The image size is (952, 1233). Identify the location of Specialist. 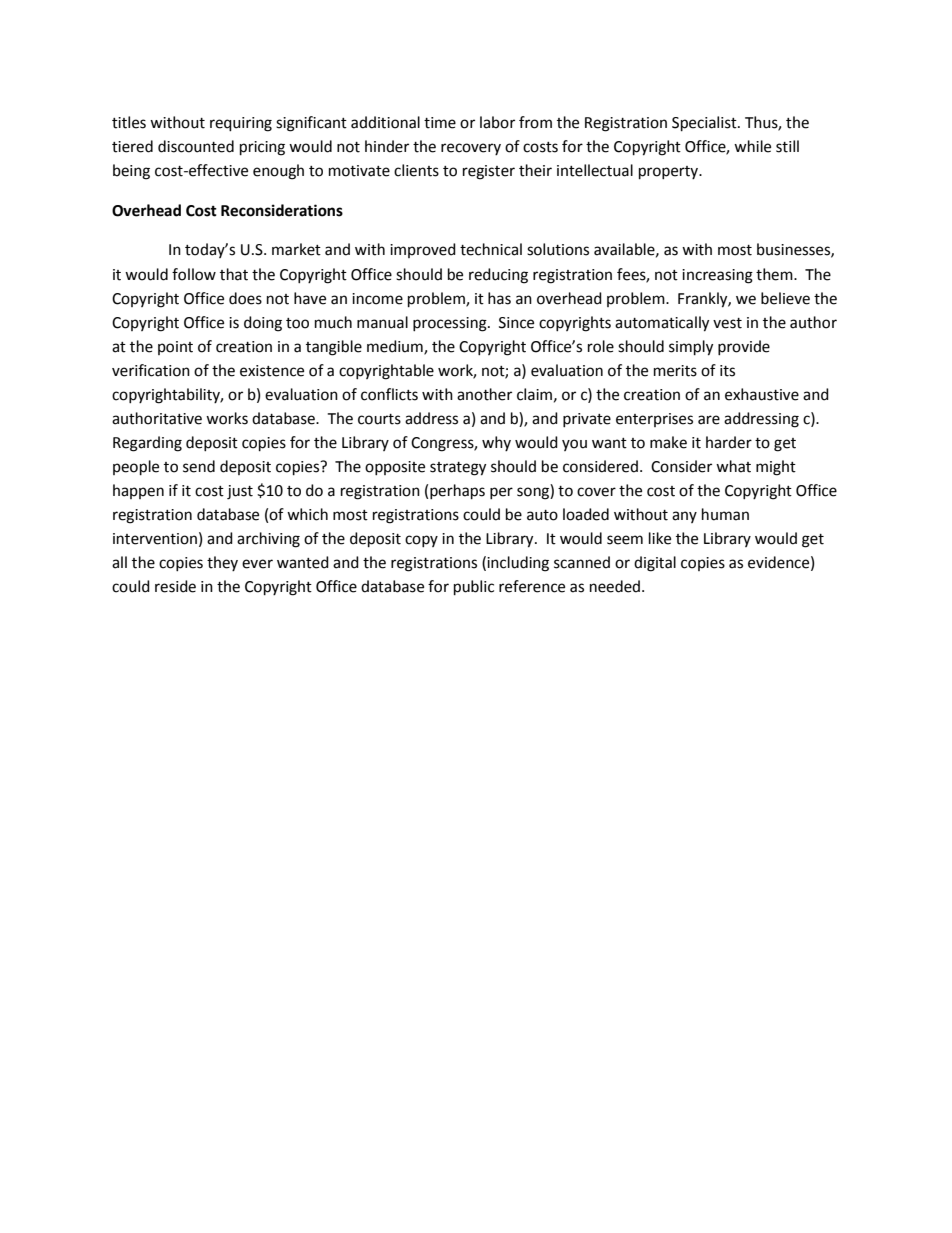
(705, 124).
